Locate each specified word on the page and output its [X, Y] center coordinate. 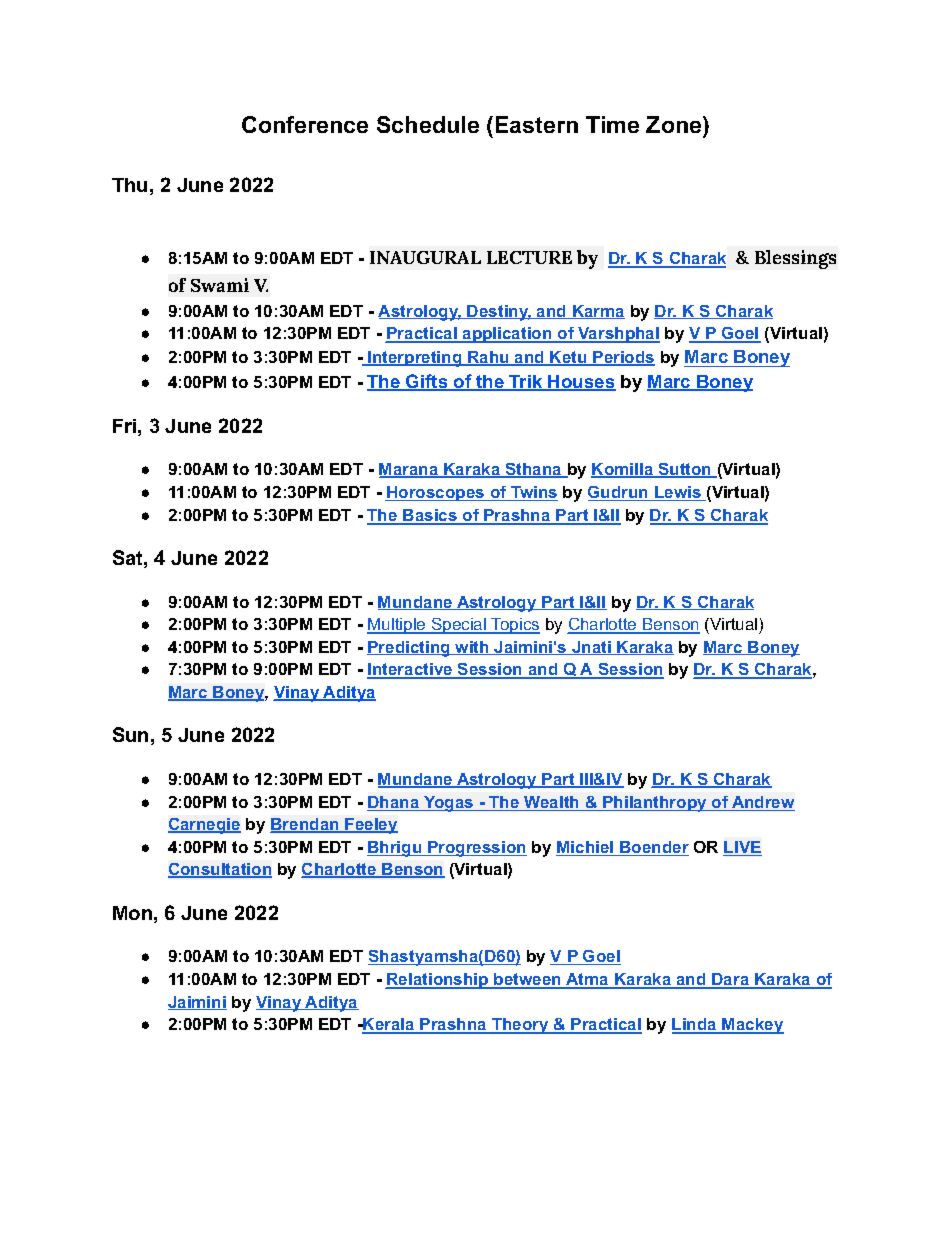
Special [459, 626]
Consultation [220, 870]
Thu [129, 185]
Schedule [428, 124]
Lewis [678, 493]
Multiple [397, 626]
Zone [675, 126]
